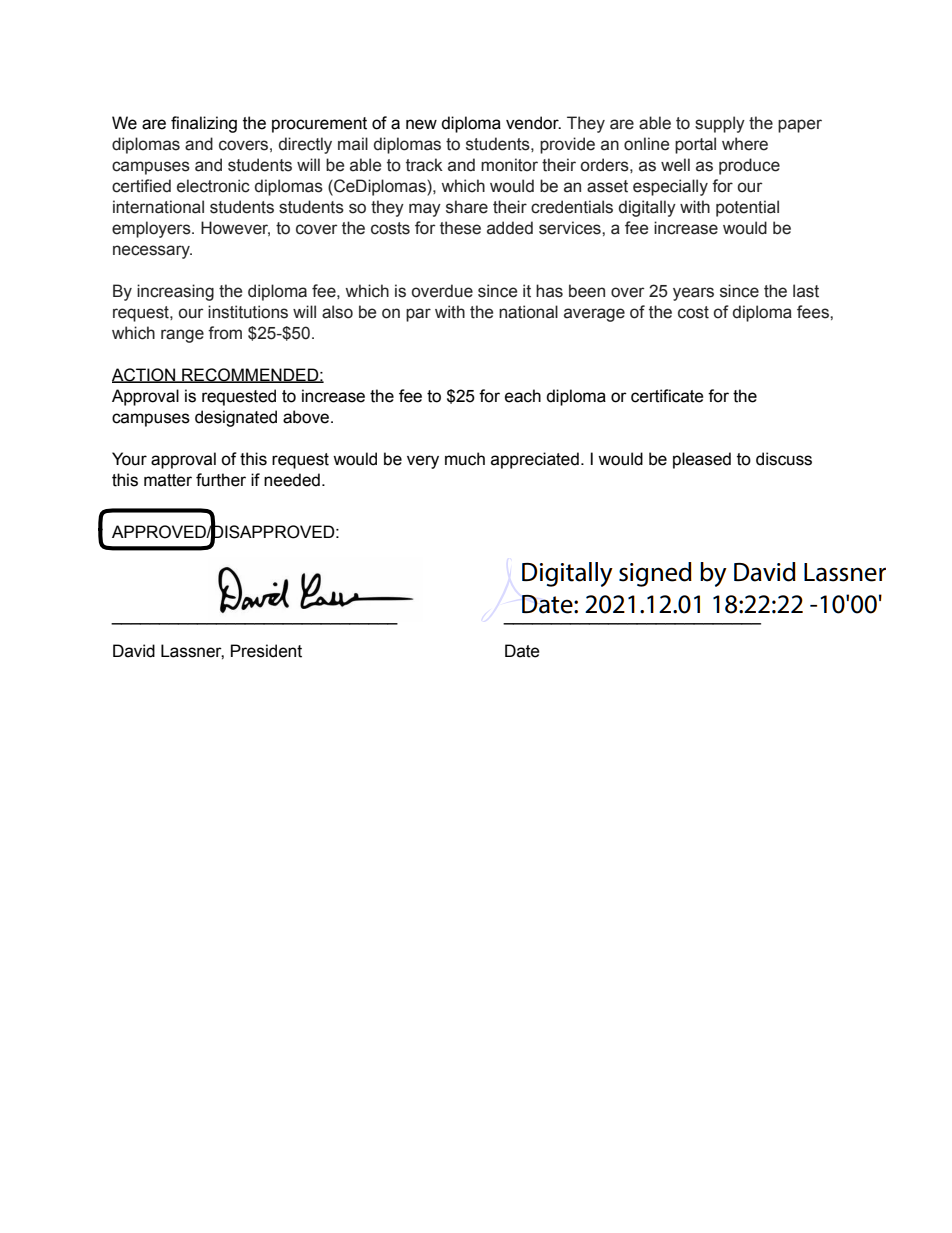 The width and height of the document is (952, 1233). I want to click on much, so click(465, 459).
